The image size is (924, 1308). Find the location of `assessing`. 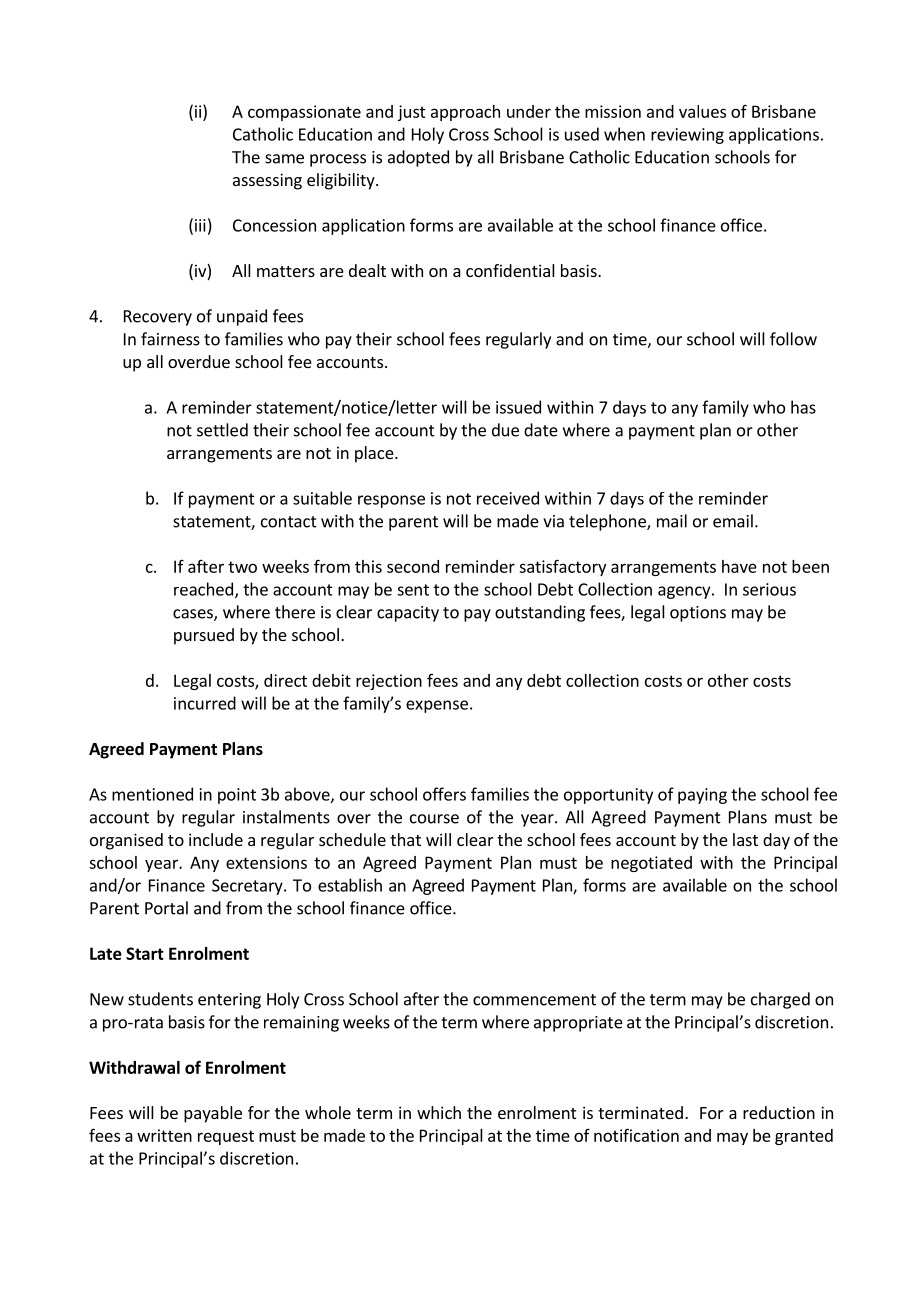

assessing is located at coordinates (267, 181).
